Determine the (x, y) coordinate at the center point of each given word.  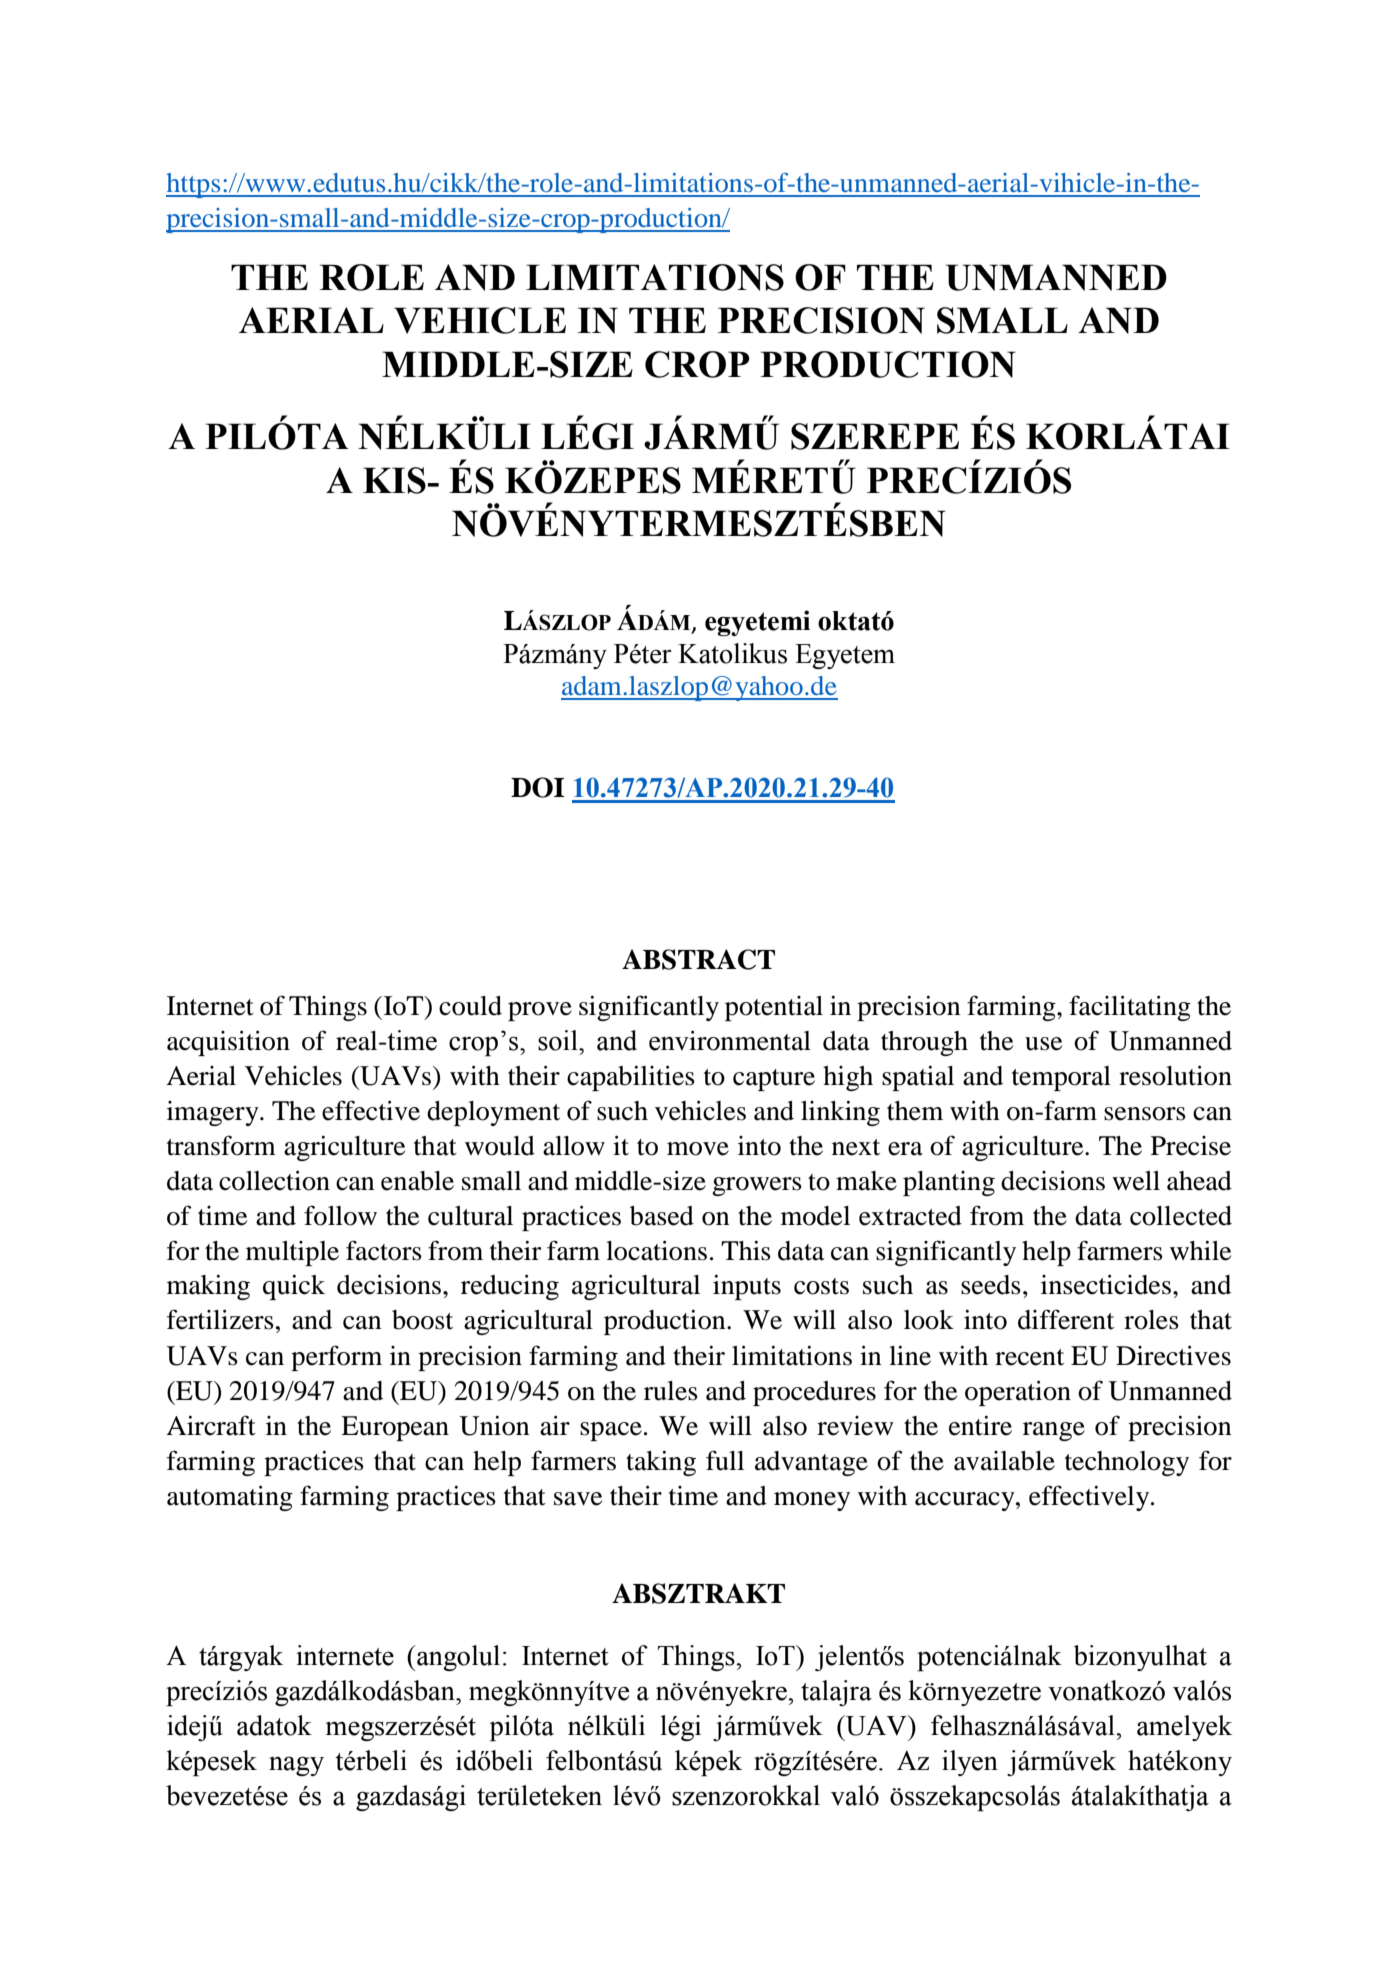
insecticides (1106, 1284)
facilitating (1130, 1008)
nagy (296, 1766)
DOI (538, 787)
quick (294, 1287)
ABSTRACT (698, 959)
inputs (747, 1287)
